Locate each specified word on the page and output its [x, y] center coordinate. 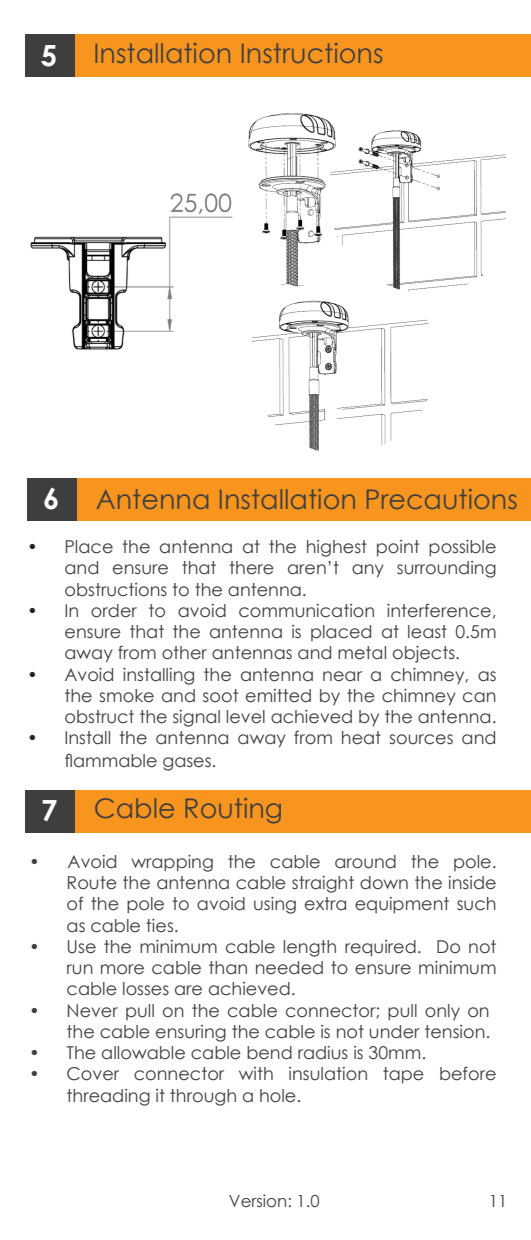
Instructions [312, 53]
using [275, 905]
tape [403, 1075]
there [252, 568]
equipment [402, 905]
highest [337, 548]
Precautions [442, 499]
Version [257, 1201]
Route [92, 883]
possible [462, 548]
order [114, 611]
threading [108, 1097]
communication [306, 611]
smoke [126, 696]
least [427, 632]
